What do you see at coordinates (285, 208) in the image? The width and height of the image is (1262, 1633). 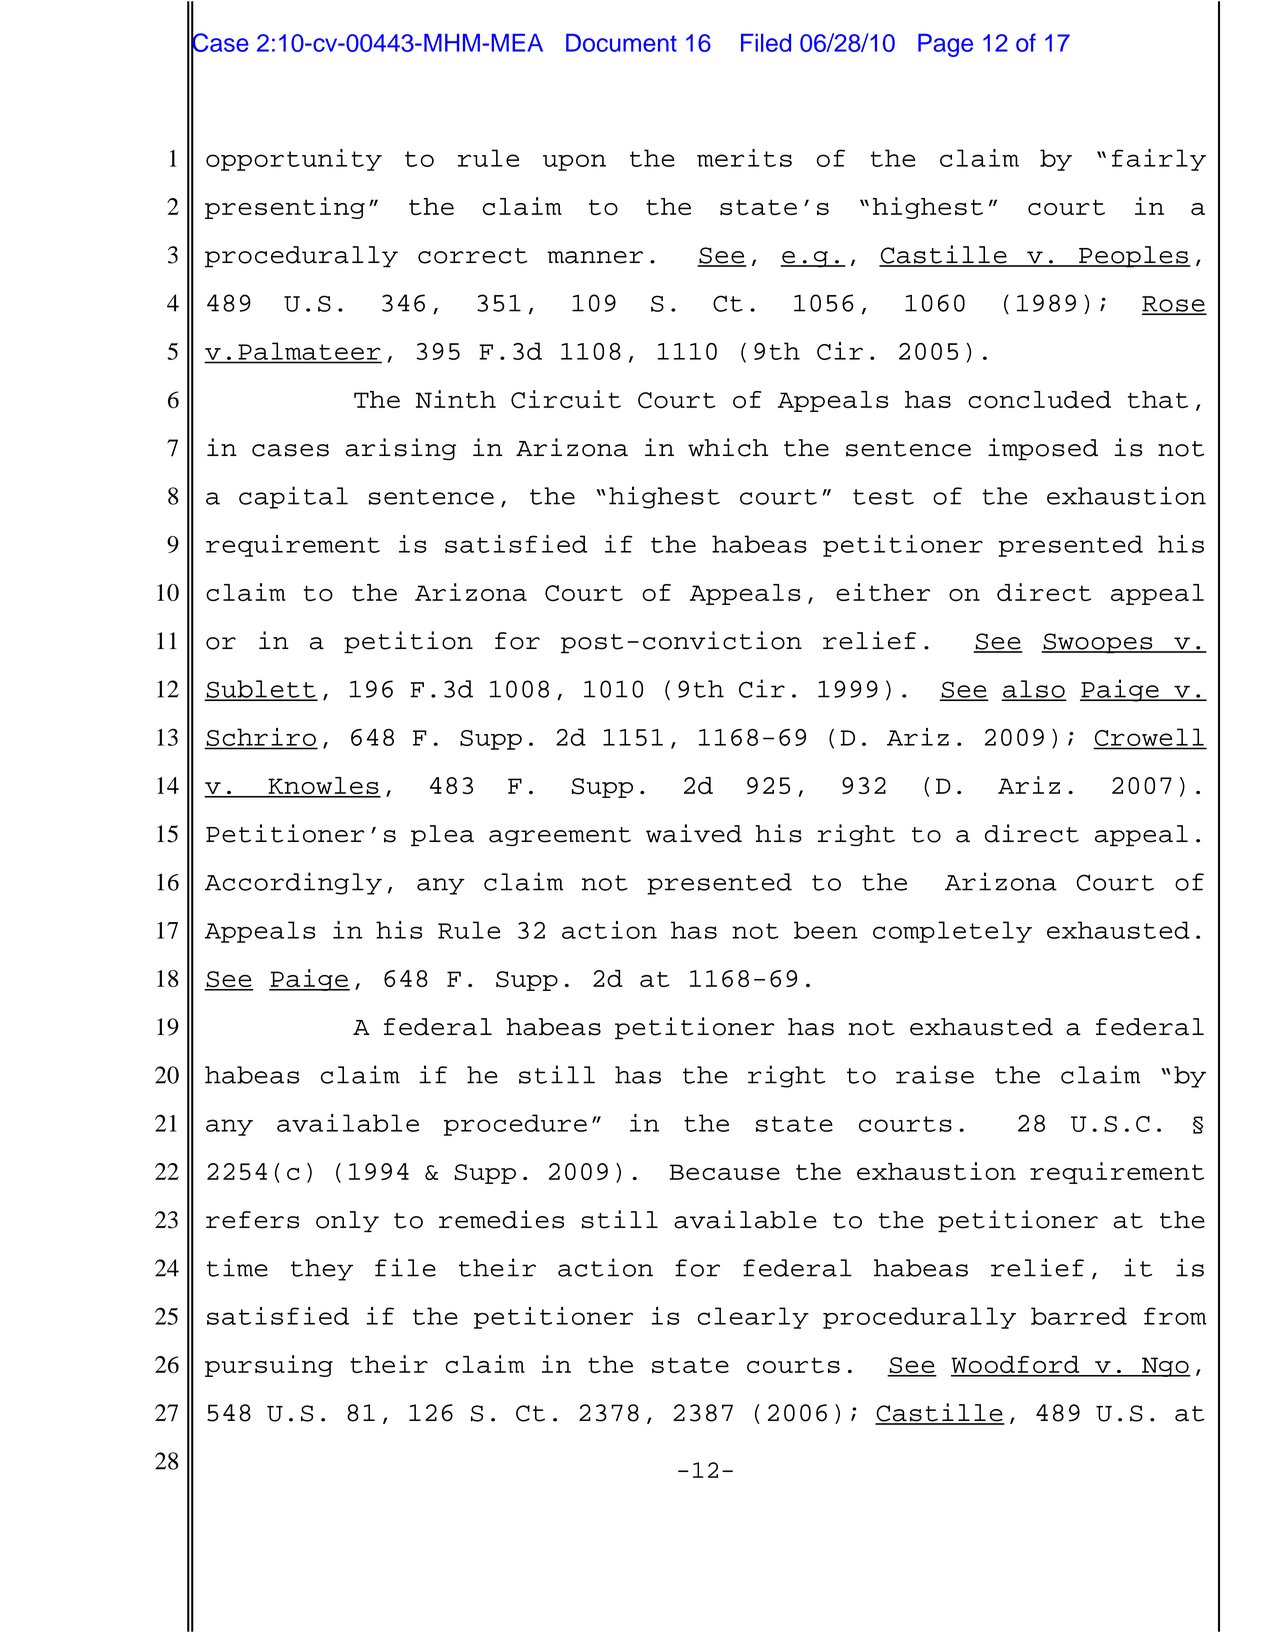 I see `presenting` at bounding box center [285, 208].
